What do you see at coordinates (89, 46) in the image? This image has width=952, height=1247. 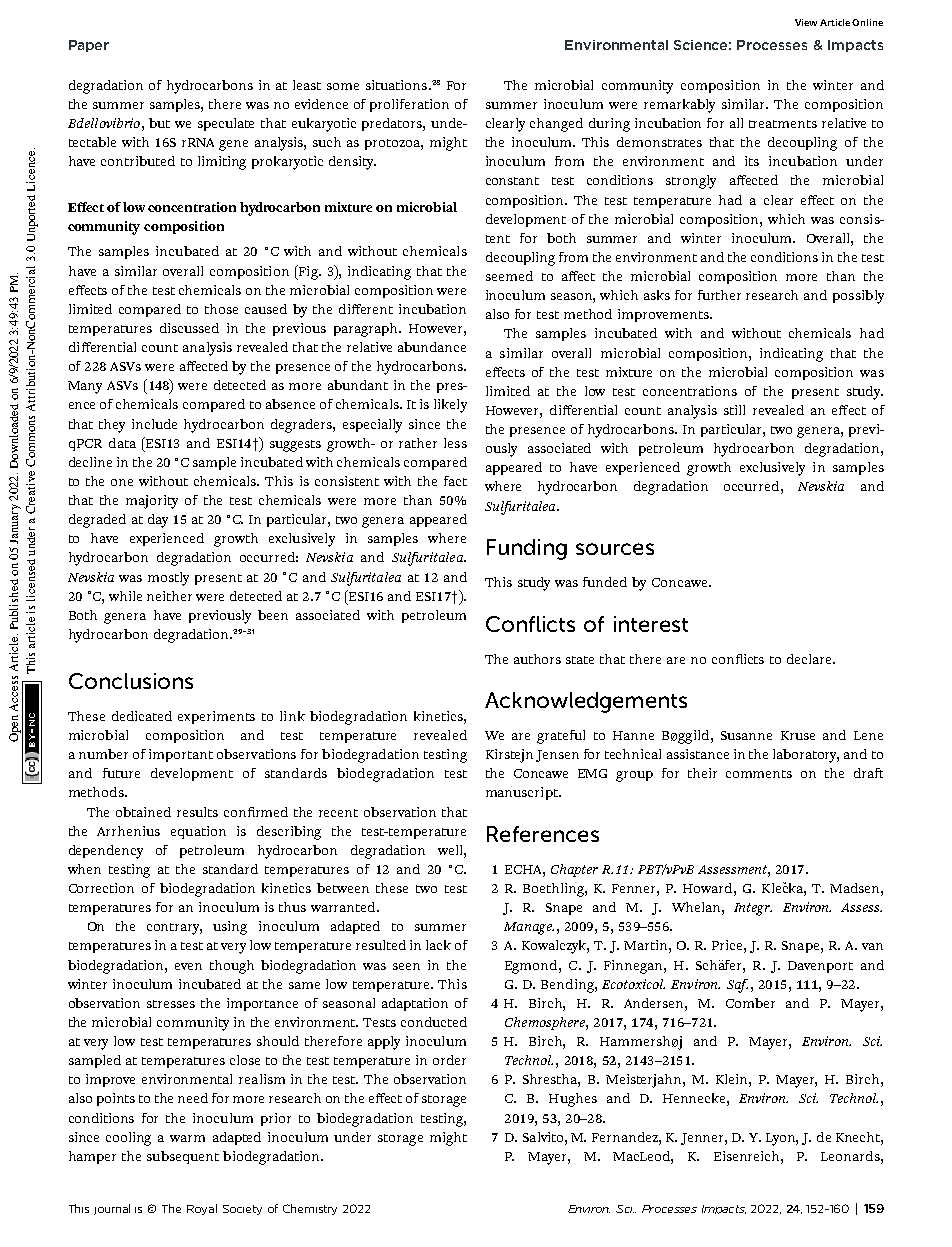 I see `Paper` at bounding box center [89, 46].
